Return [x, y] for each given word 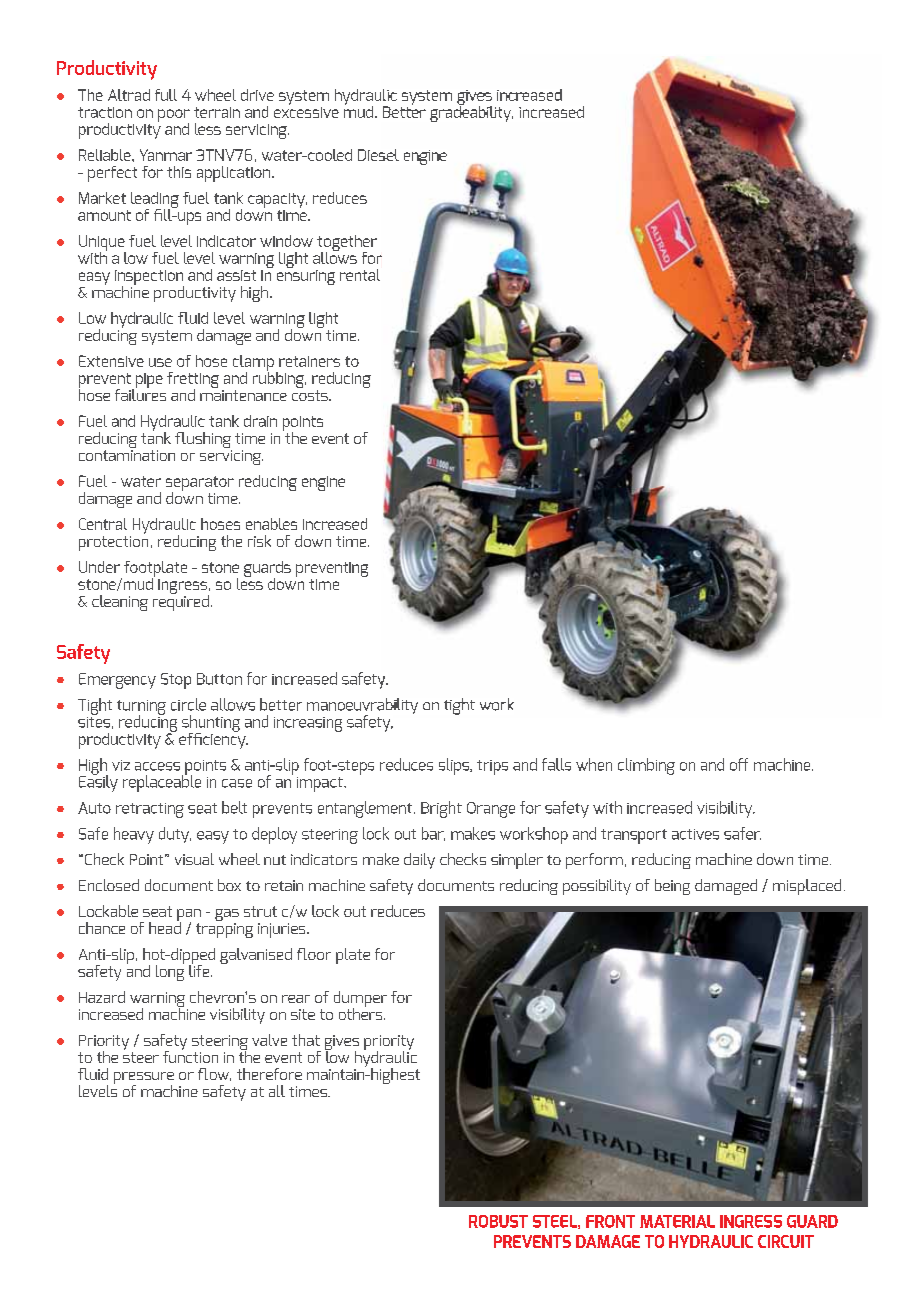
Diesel [378, 155]
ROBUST [498, 1221]
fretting [193, 381]
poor [174, 116]
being [672, 887]
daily [419, 861]
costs [311, 395]
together [347, 244]
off [739, 764]
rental [360, 275]
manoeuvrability [362, 707]
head [165, 926]
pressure [144, 1079]
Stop [176, 681]
